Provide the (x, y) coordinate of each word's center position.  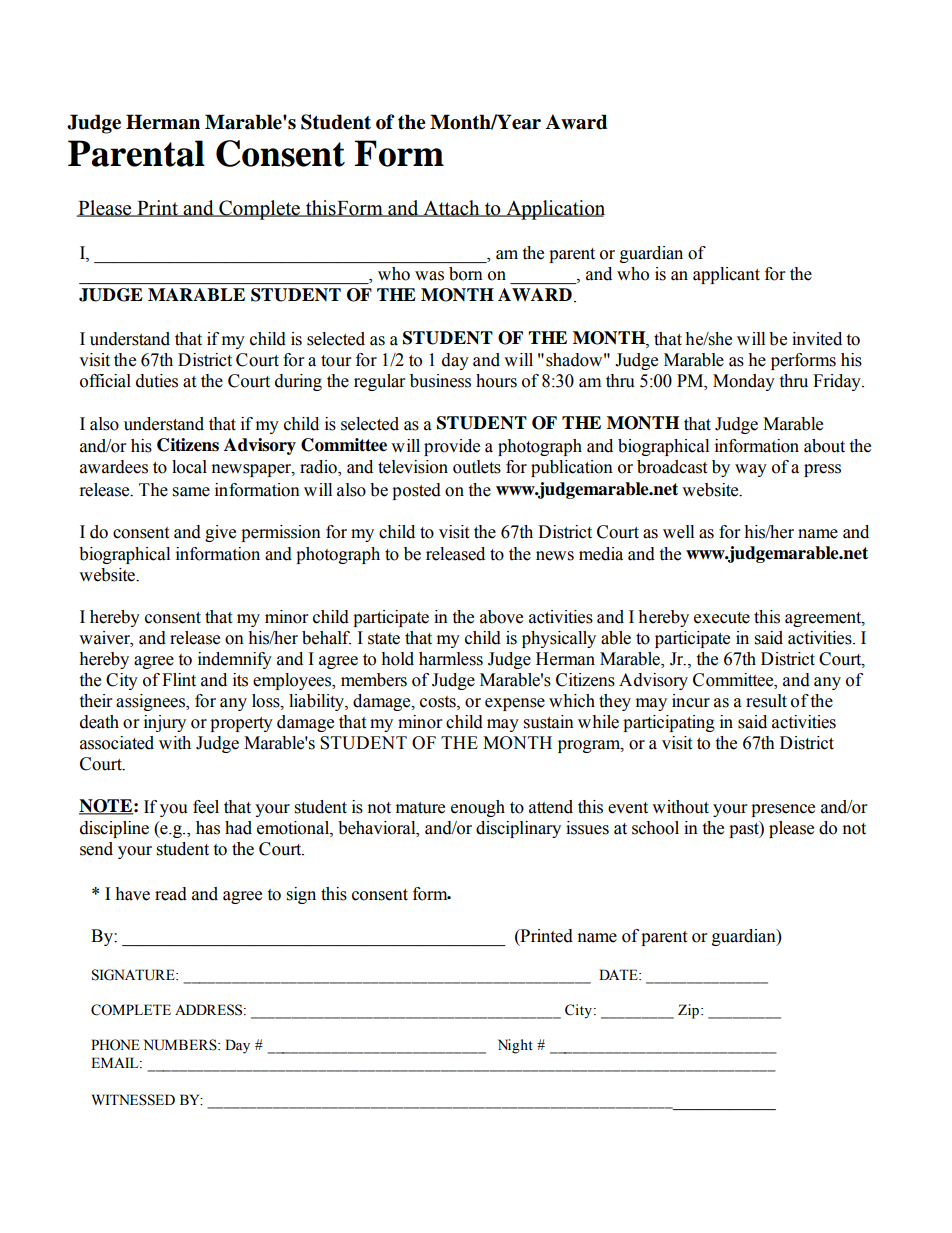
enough (478, 808)
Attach (451, 208)
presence (783, 810)
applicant (726, 275)
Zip (688, 1011)
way (751, 470)
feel (206, 807)
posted (416, 491)
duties (157, 381)
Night (515, 1046)
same (191, 492)
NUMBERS (181, 1045)
